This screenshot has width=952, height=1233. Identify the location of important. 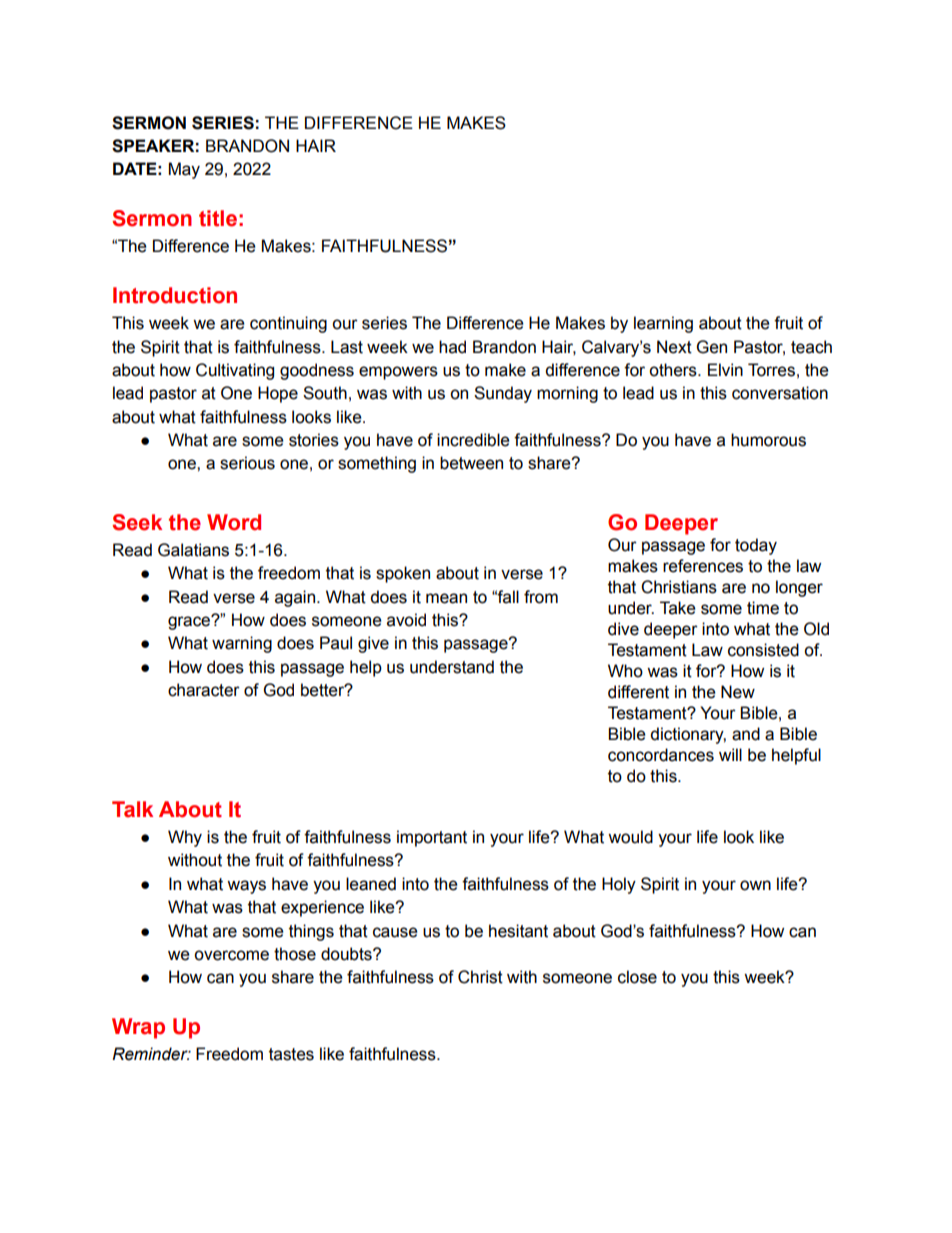
(432, 838).
